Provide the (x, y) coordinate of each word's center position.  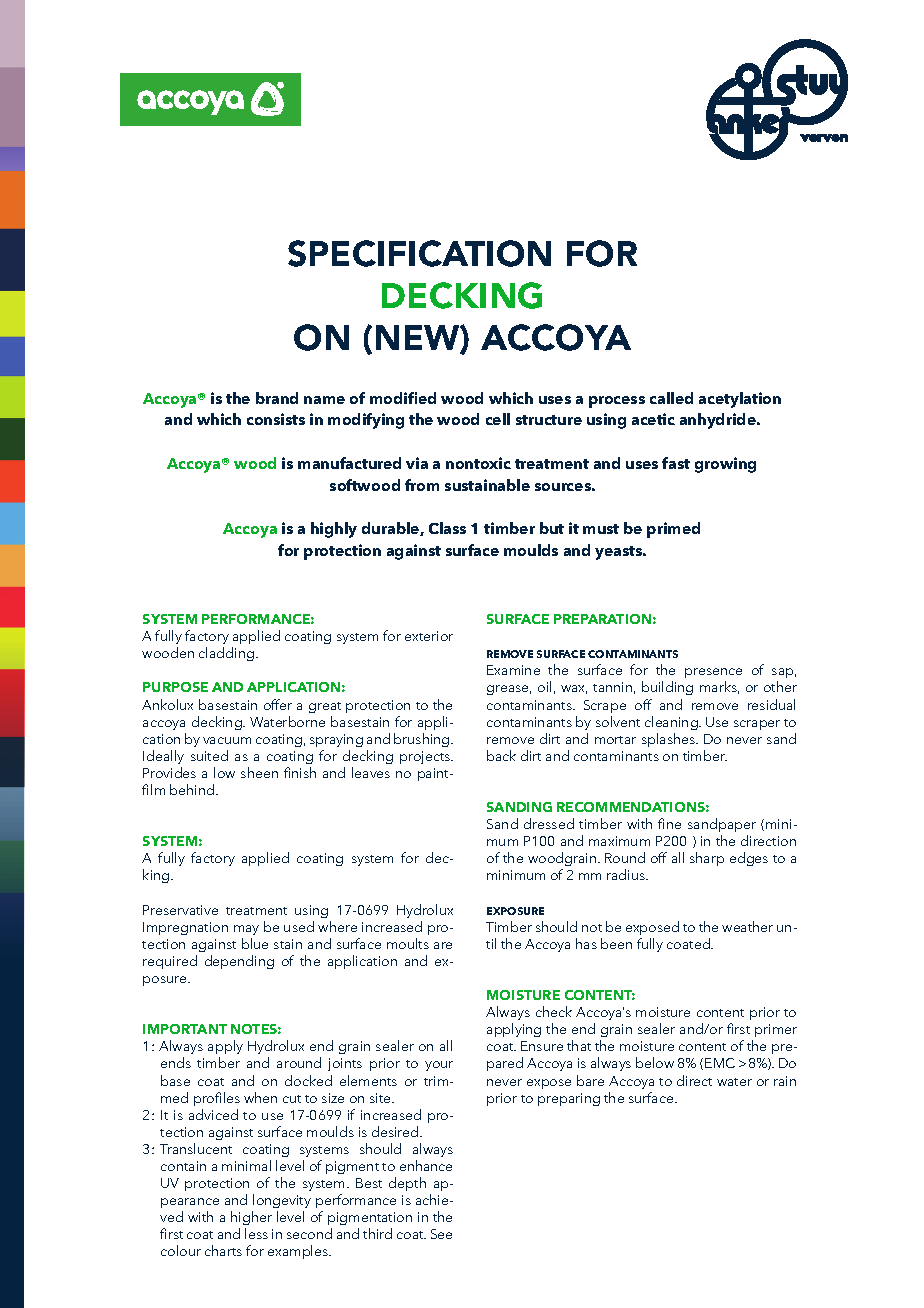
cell (498, 419)
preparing (569, 1099)
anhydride (719, 421)
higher (251, 1220)
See (441, 1234)
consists (276, 419)
